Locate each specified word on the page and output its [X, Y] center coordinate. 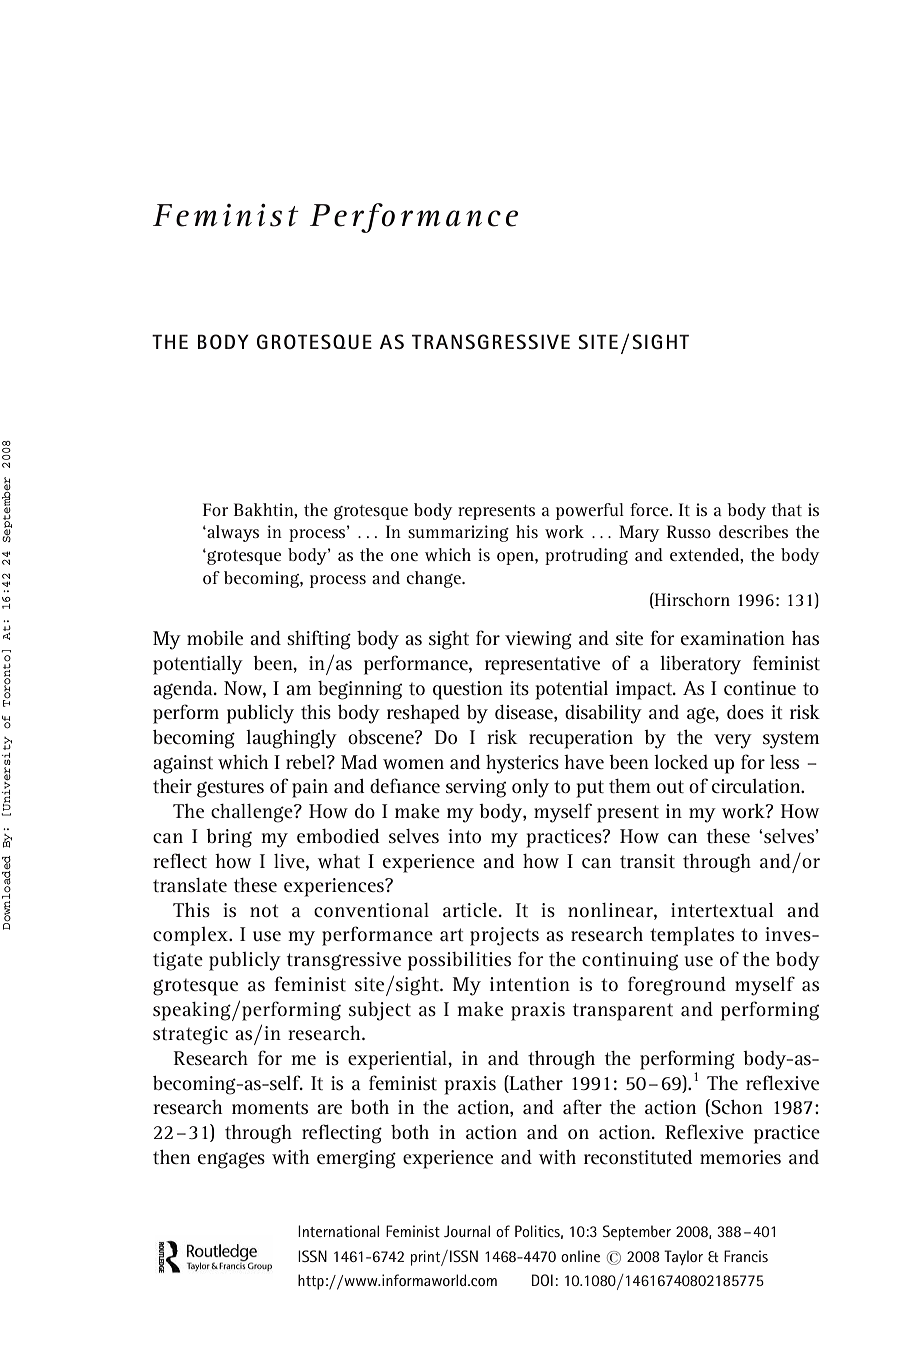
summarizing [458, 533]
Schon [736, 1108]
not [264, 910]
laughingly [291, 739]
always [232, 533]
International [338, 1231]
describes [753, 531]
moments [270, 1107]
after [582, 1106]
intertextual [722, 910]
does [745, 712]
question [468, 690]
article [470, 910]
